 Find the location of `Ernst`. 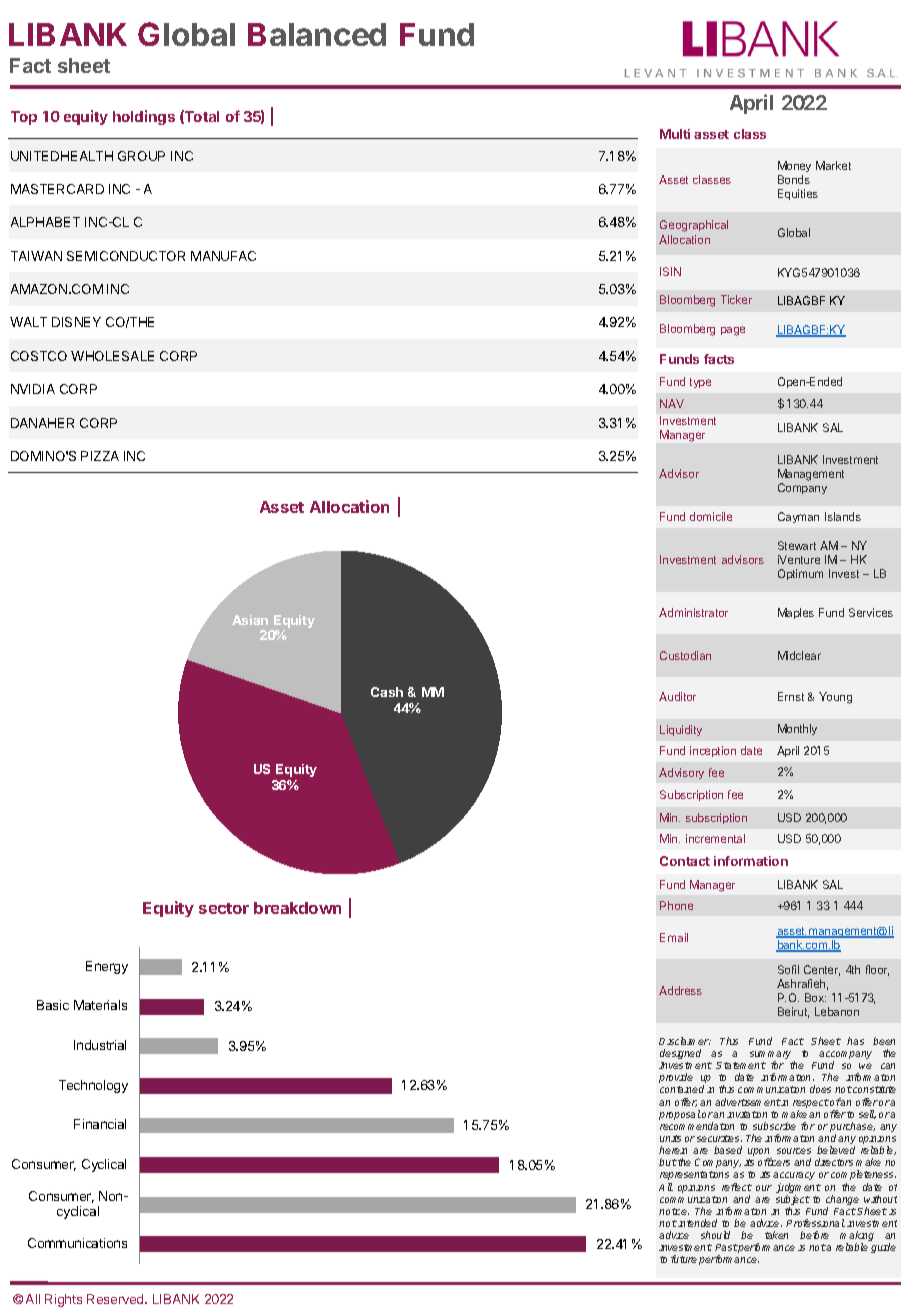

Ernst is located at coordinates (791, 696).
